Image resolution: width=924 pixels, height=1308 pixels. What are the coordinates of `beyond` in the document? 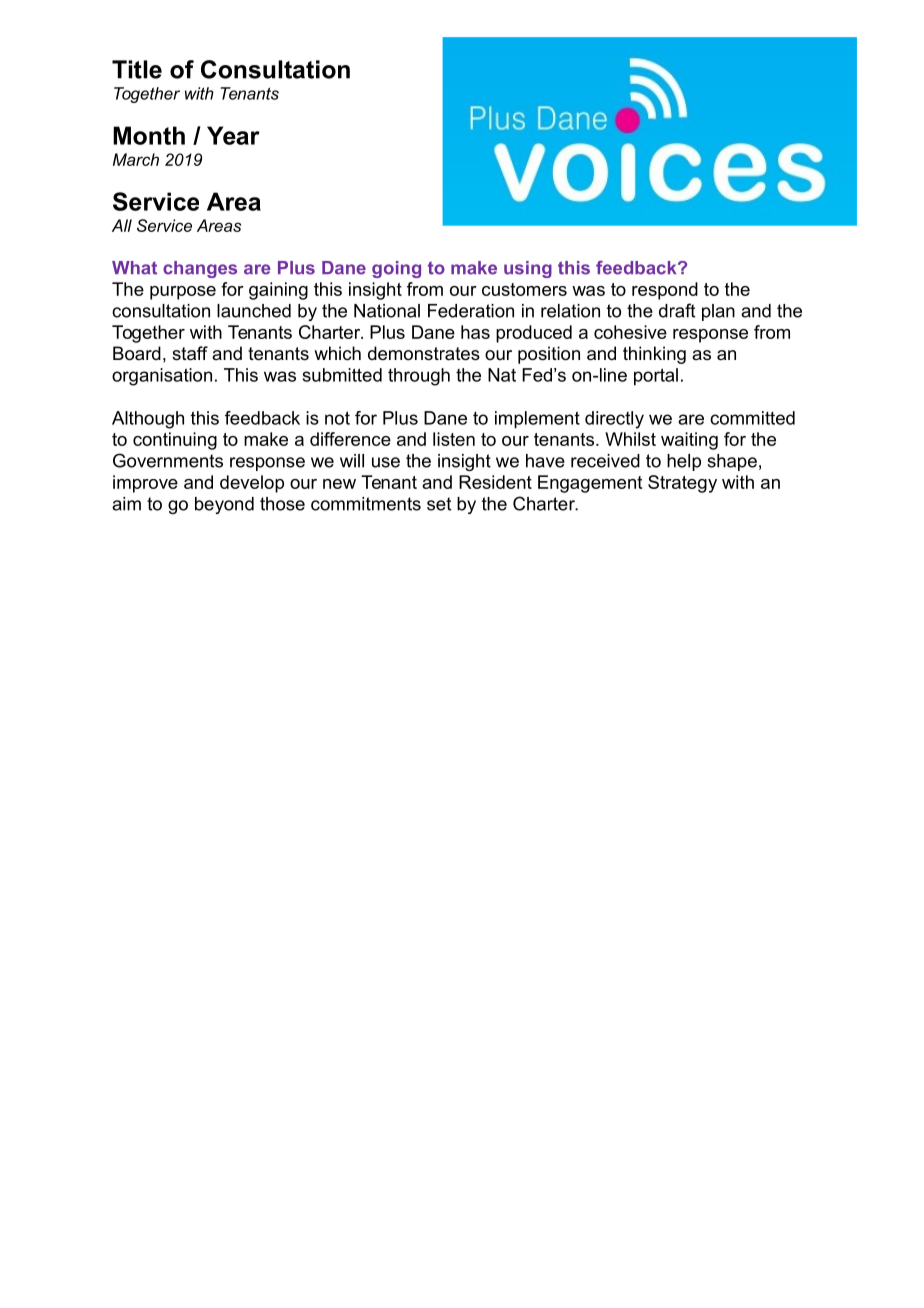 It's located at (224, 505).
